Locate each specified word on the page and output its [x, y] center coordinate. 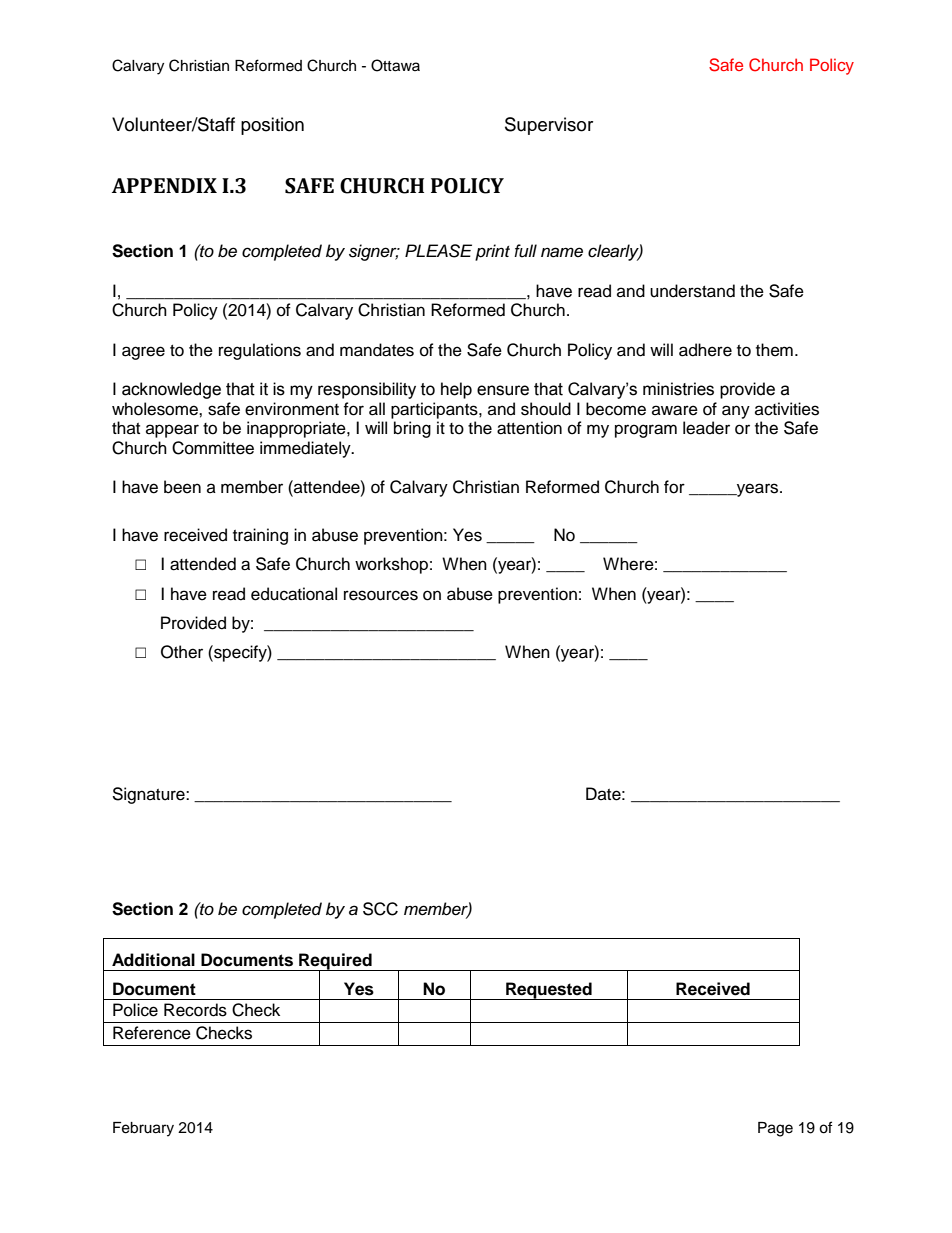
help [456, 390]
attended [203, 564]
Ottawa [395, 65]
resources [381, 595]
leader [706, 428]
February [143, 1129]
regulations [260, 351]
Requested [549, 991]
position [272, 126]
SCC [380, 909]
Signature [149, 795]
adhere [705, 350]
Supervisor [549, 126]
